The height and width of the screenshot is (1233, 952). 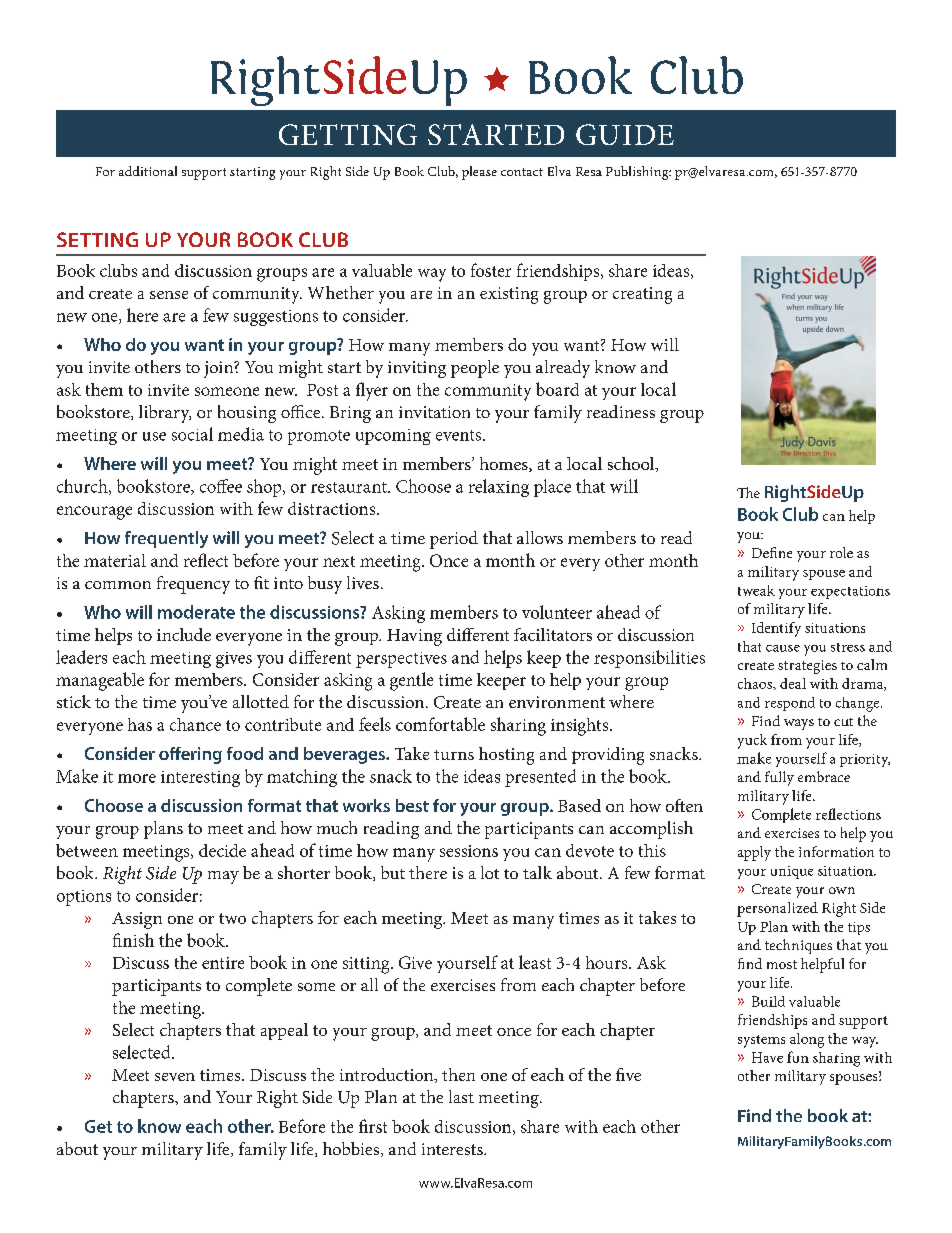 What do you see at coordinates (148, 171) in the screenshot?
I see `additional` at bounding box center [148, 171].
